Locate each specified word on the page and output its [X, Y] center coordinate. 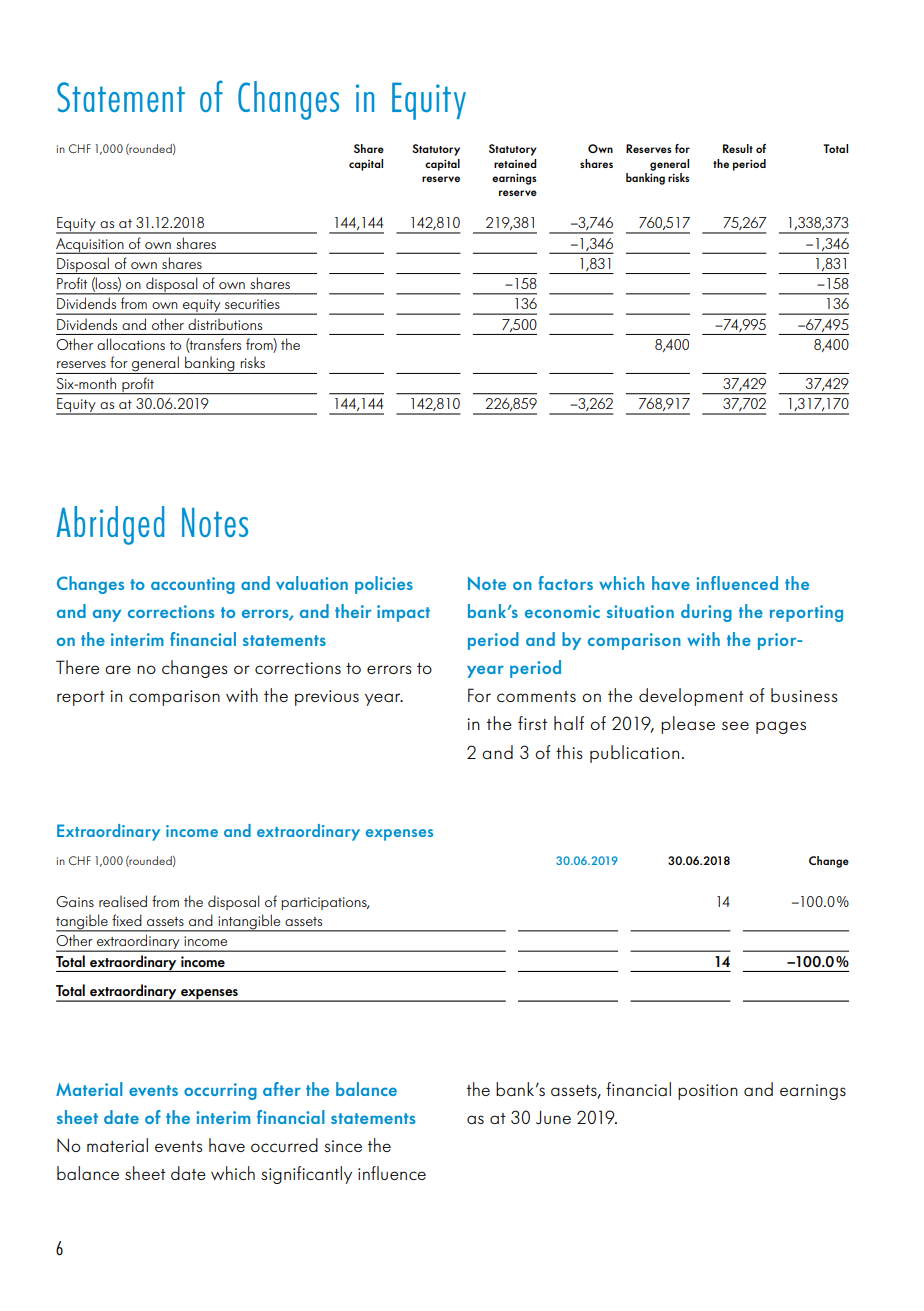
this [569, 752]
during [706, 613]
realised [123, 901]
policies [384, 585]
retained [515, 163]
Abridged [110, 525]
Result [738, 148]
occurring [220, 1091]
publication [634, 754]
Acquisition [91, 246]
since [343, 1146]
